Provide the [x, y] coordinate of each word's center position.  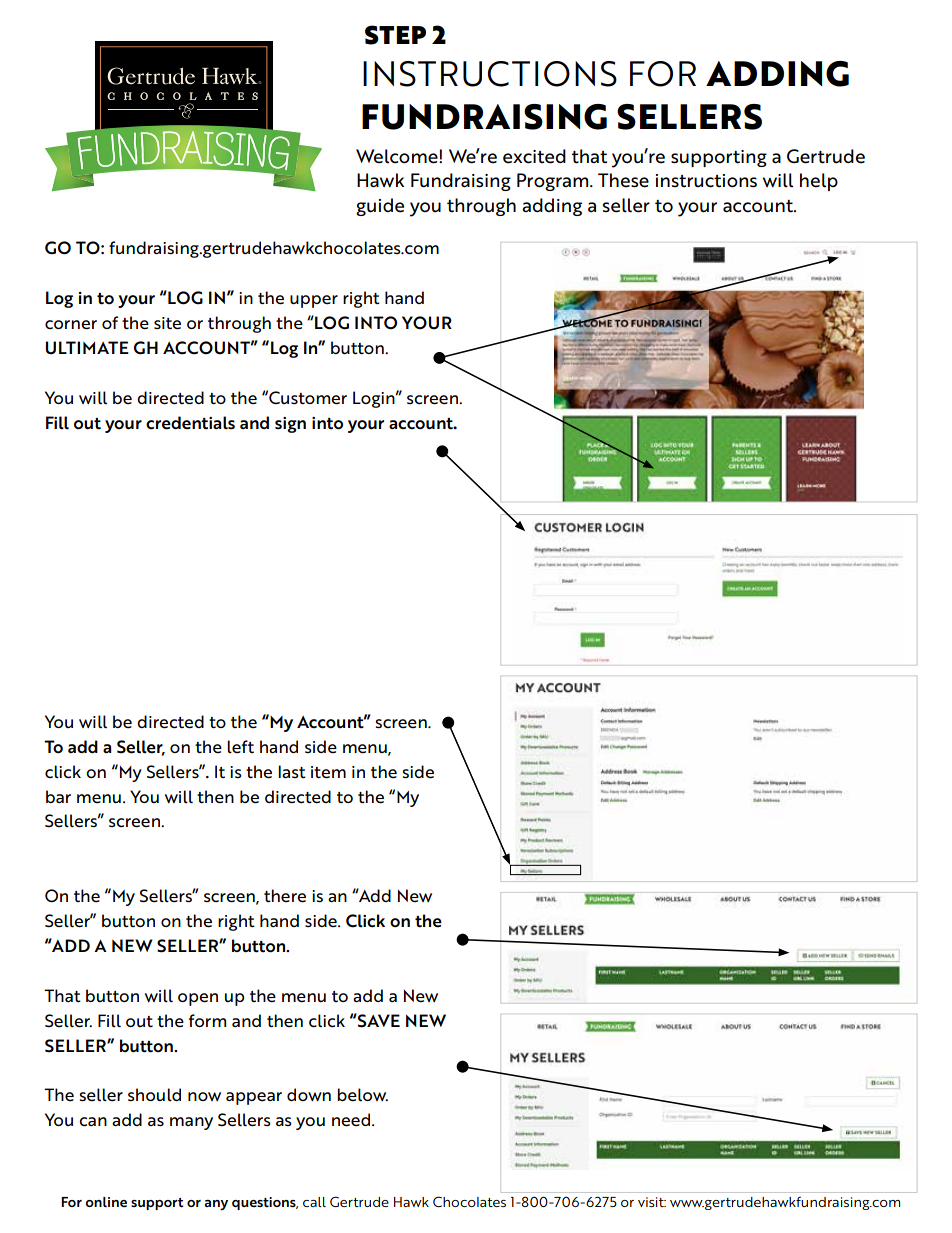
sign [290, 425]
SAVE [378, 1020]
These [623, 180]
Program [554, 182]
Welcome [398, 156]
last [292, 771]
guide [380, 207]
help [819, 182]
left [240, 747]
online [106, 1202]
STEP [395, 35]
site [167, 323]
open [198, 999]
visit [652, 1202]
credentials [190, 423]
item [328, 772]
